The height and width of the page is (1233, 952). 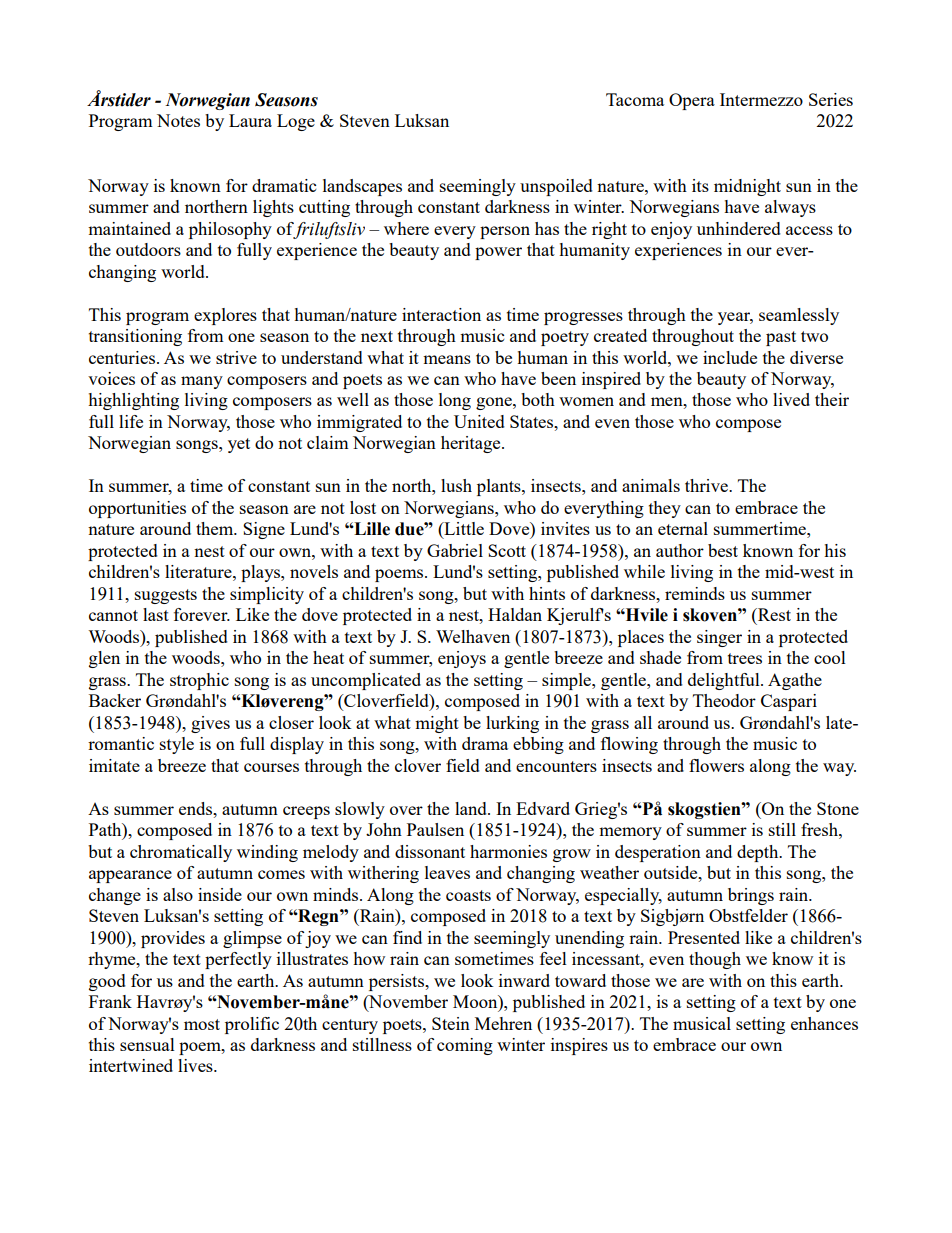 What do you see at coordinates (435, 829) in the page?
I see `Paulsen` at bounding box center [435, 829].
